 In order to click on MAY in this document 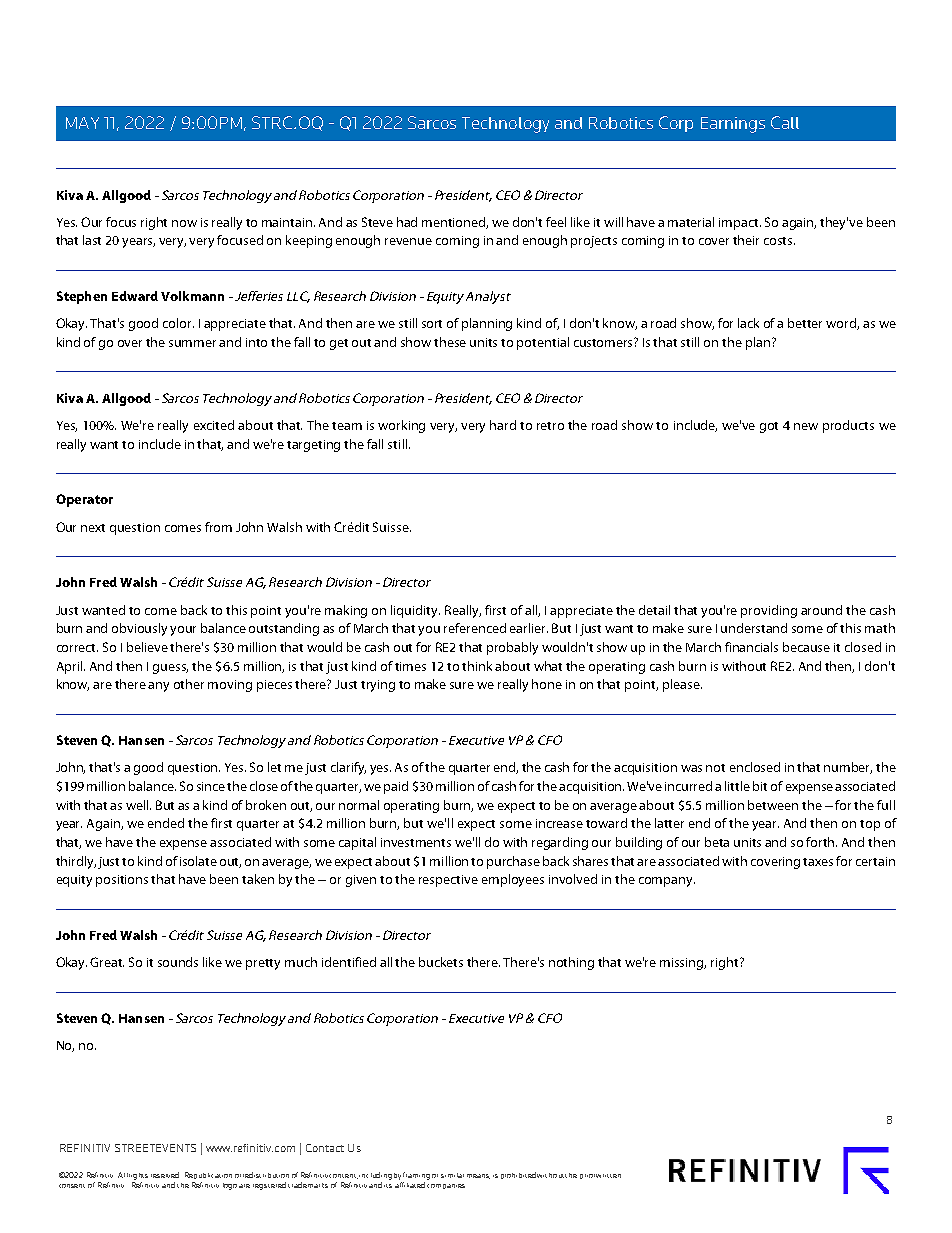, I will do `click(82, 123)`.
